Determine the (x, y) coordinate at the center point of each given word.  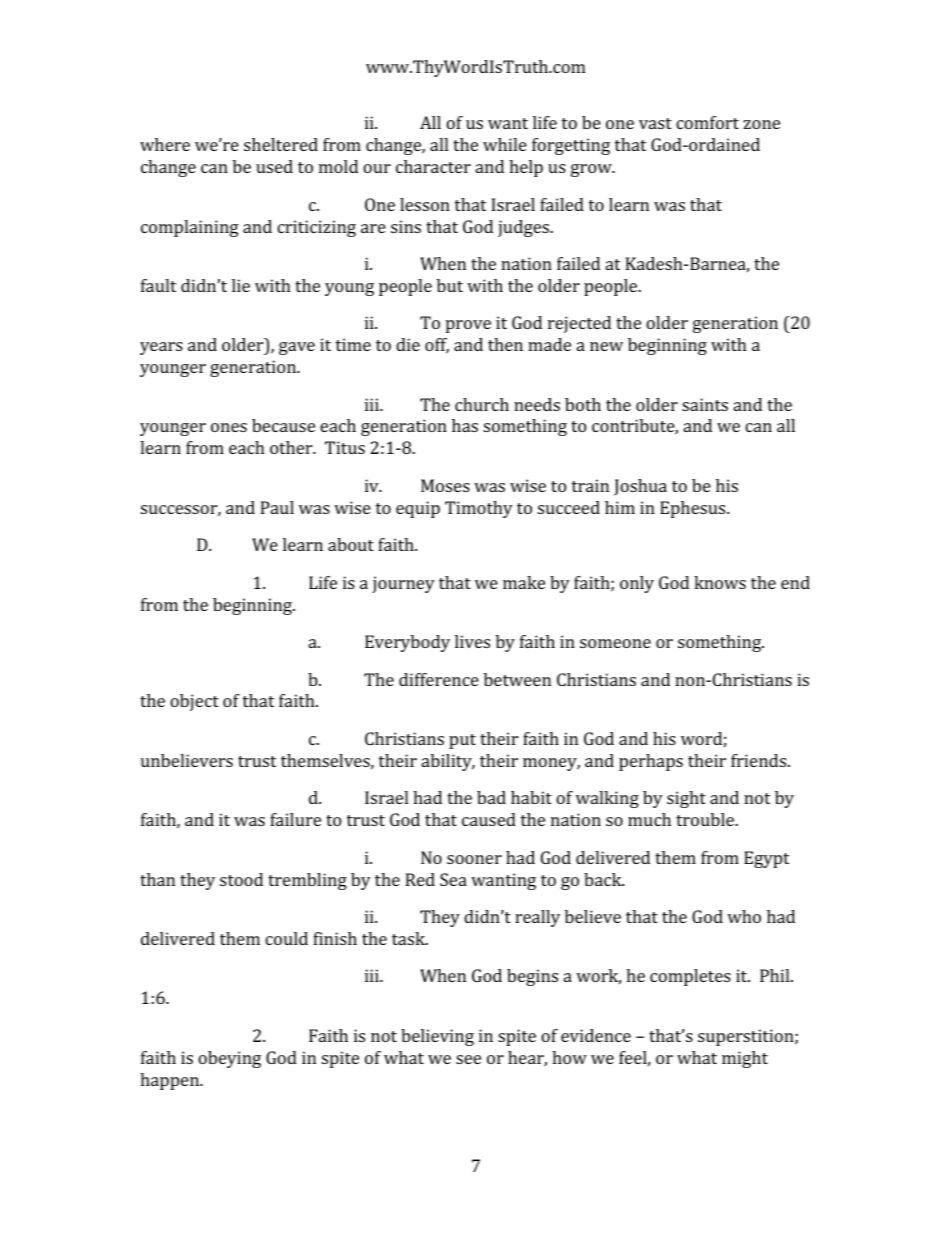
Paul (277, 507)
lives (472, 641)
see (468, 1059)
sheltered (281, 144)
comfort (707, 122)
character (433, 166)
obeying (229, 1059)
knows (720, 582)
